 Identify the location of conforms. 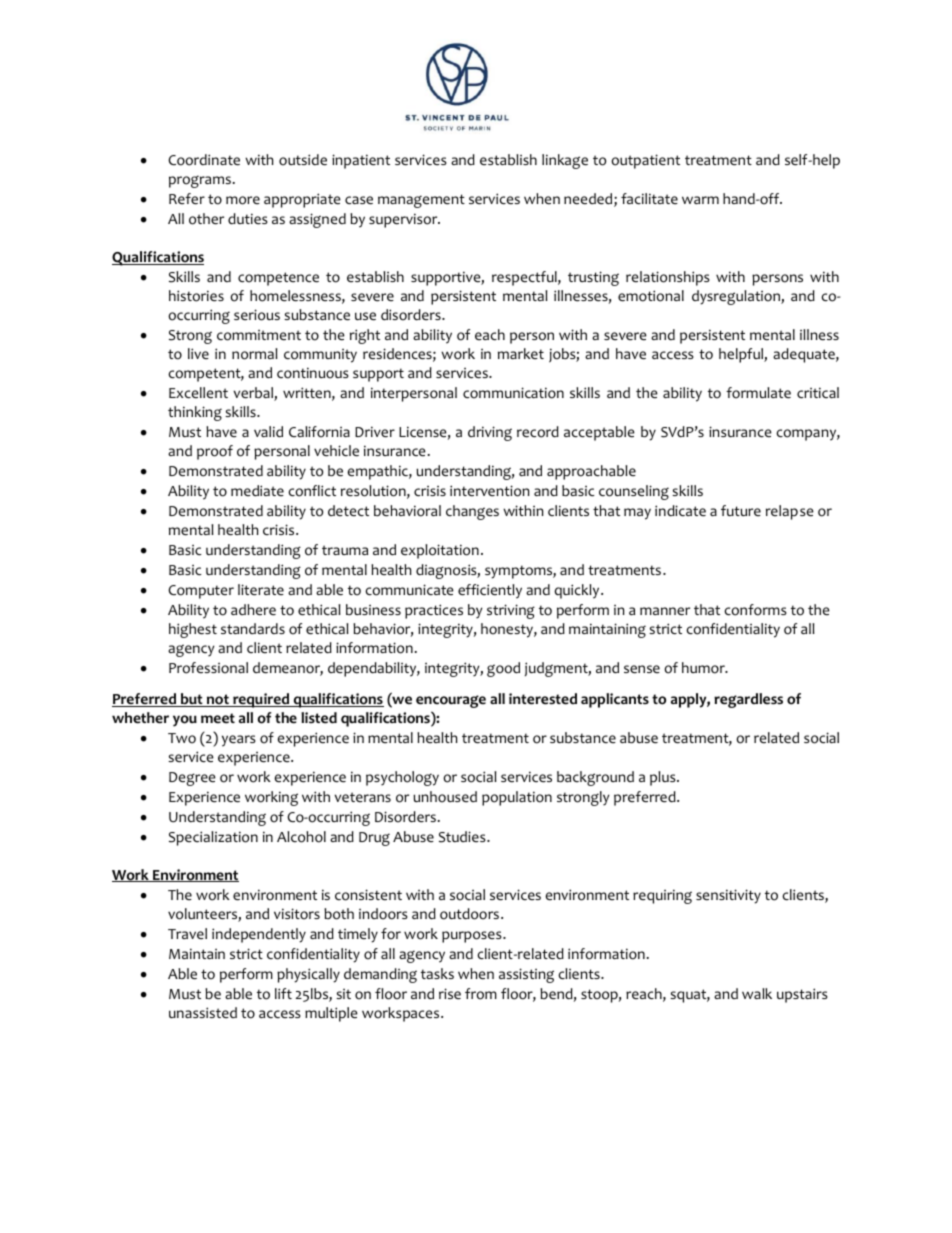
(755, 610).
